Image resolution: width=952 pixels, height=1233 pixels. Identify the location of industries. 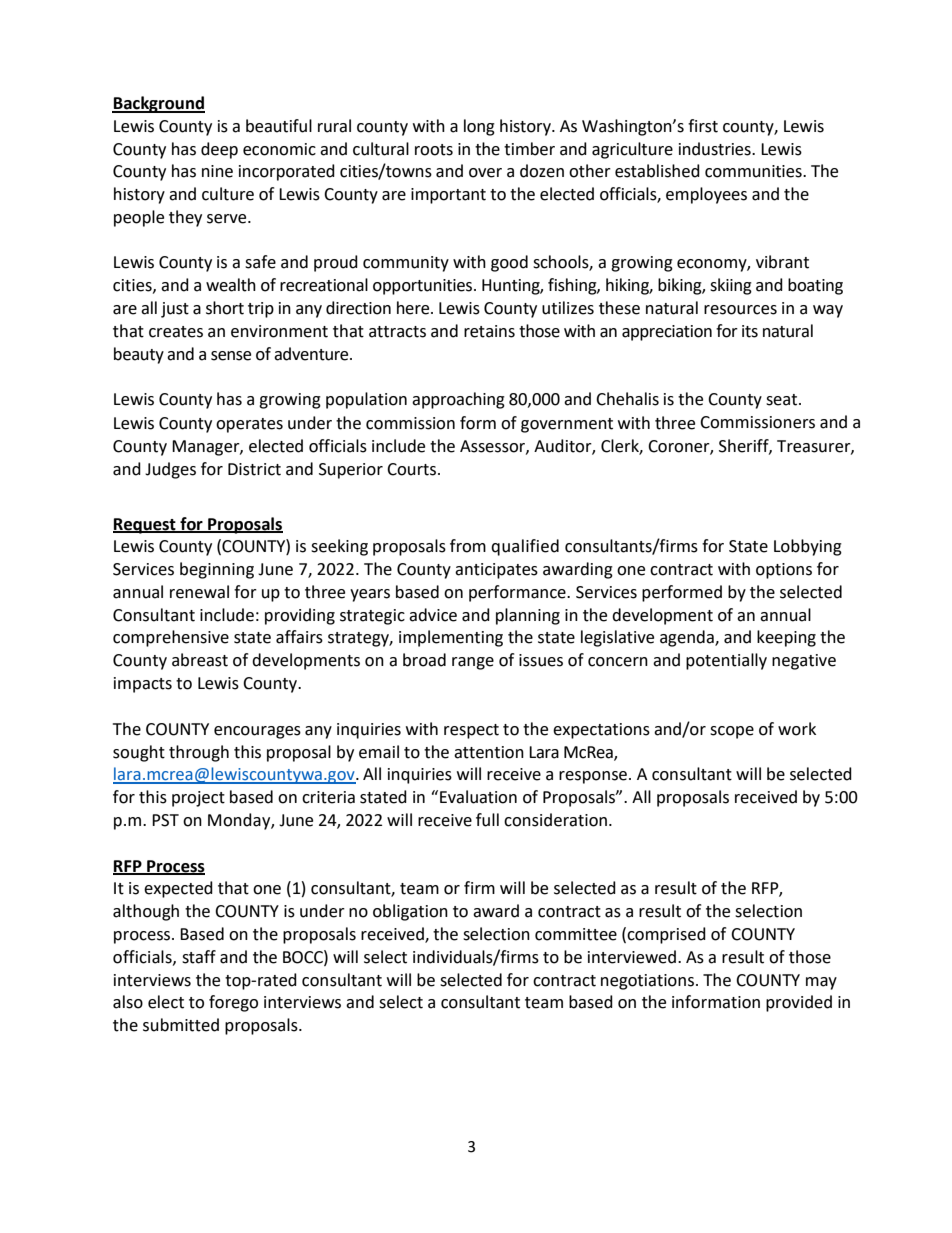
(716, 149).
